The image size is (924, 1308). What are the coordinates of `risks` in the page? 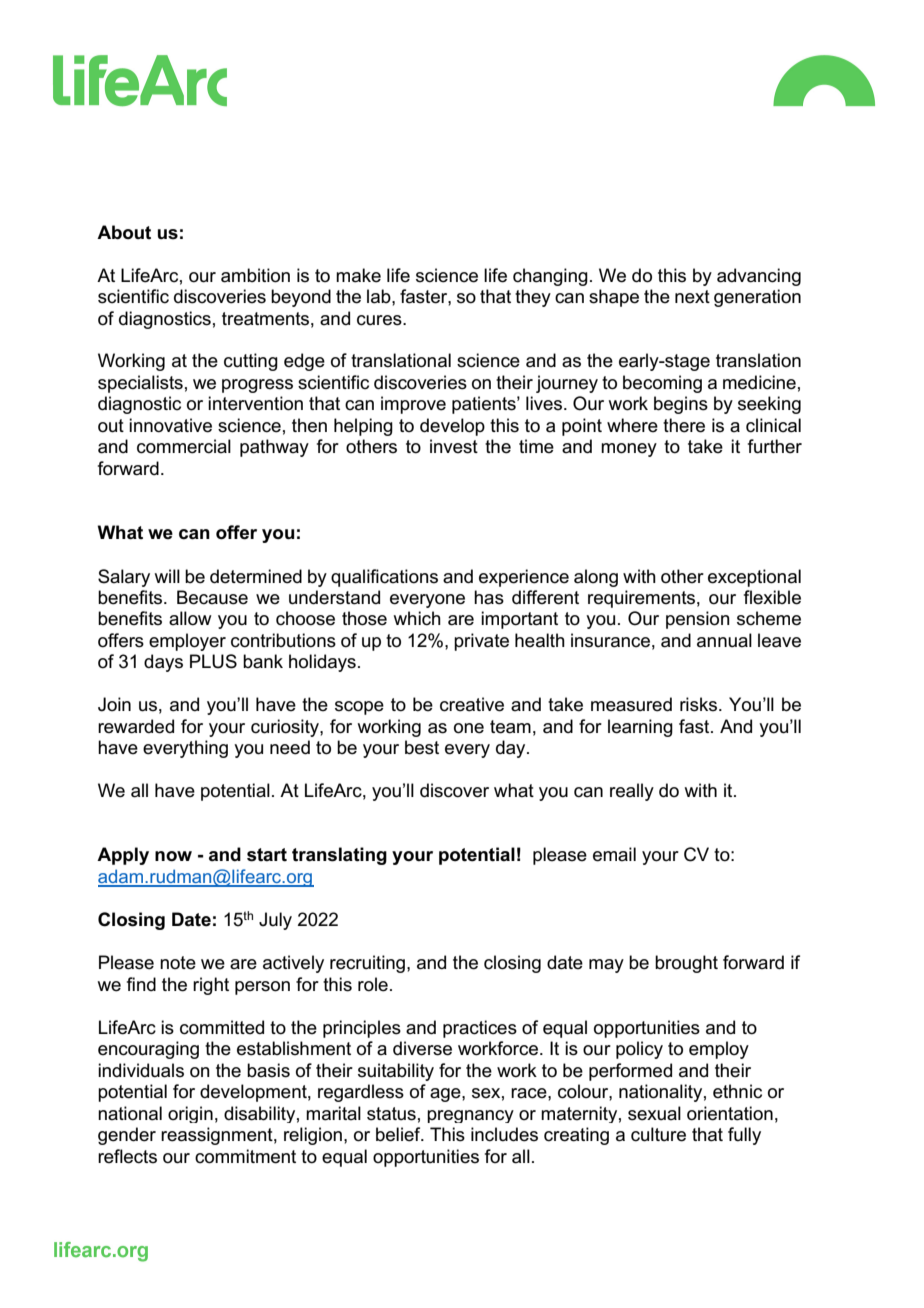 It's located at (698, 704).
